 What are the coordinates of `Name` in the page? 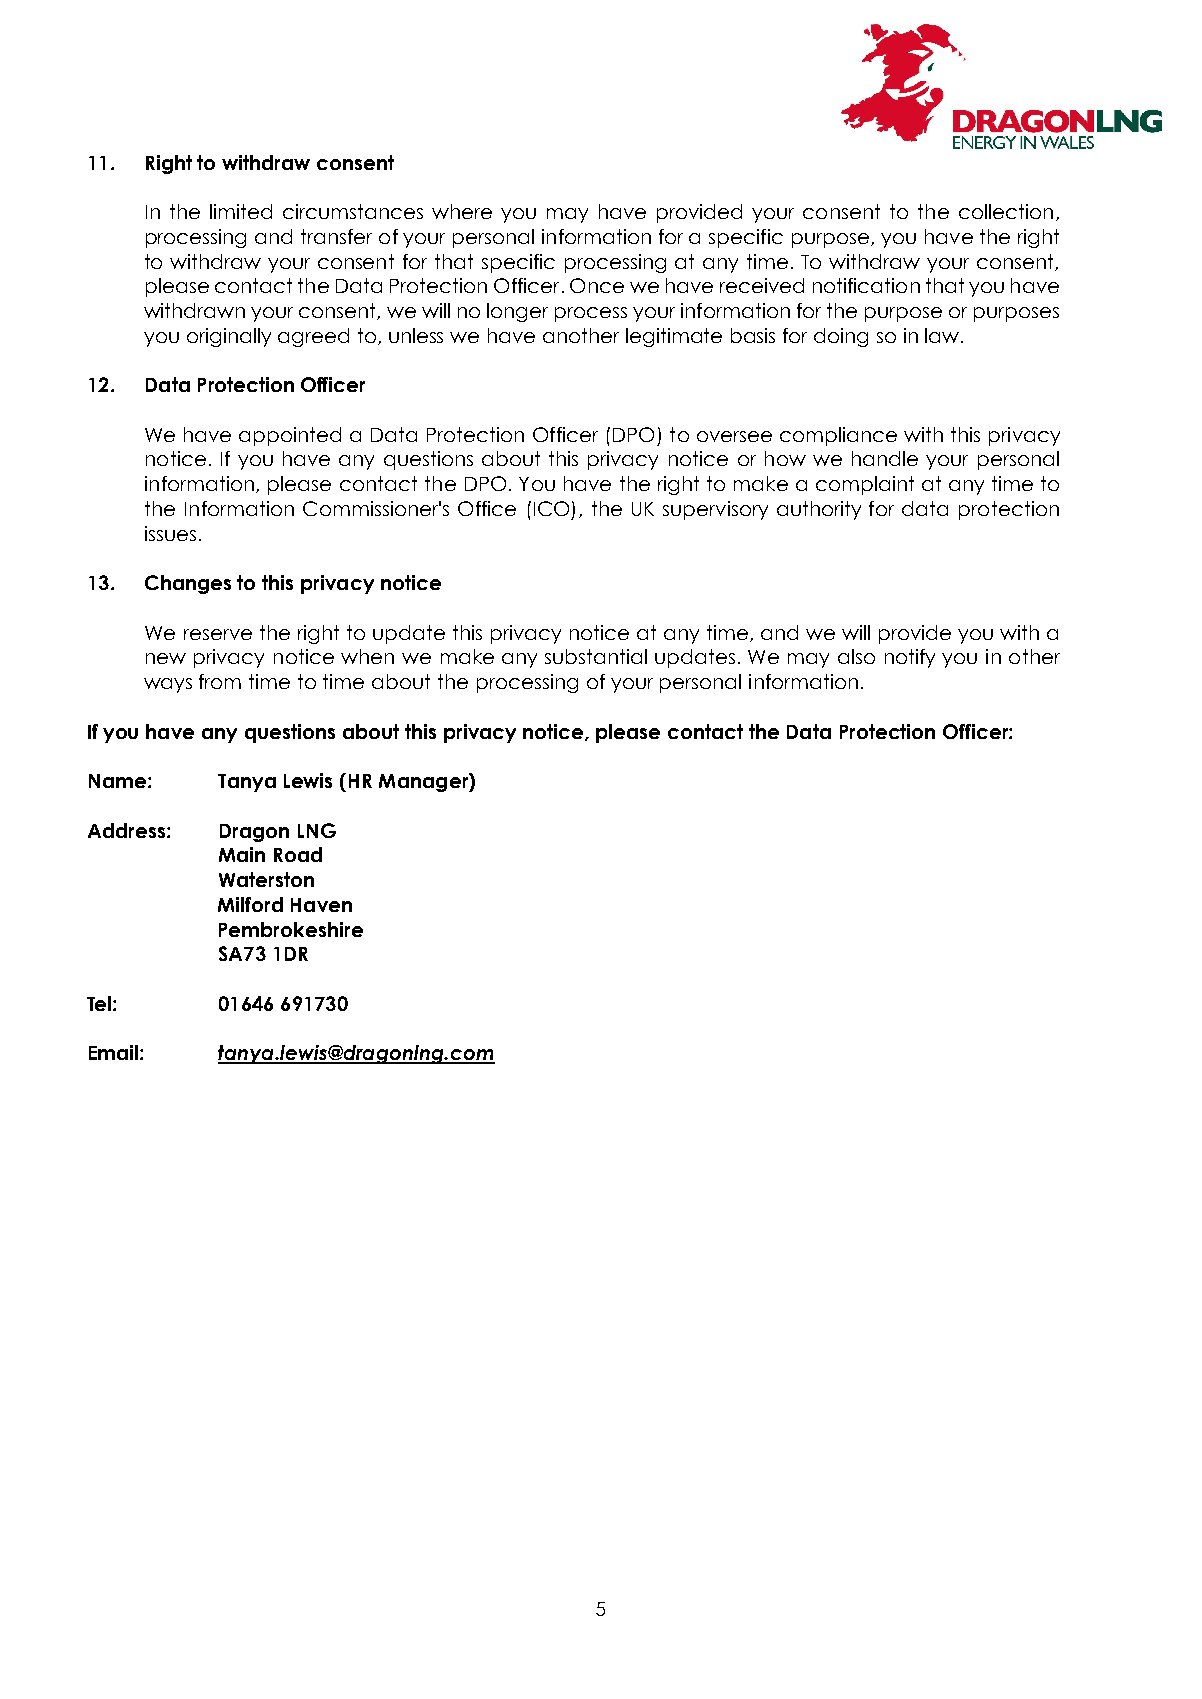 It's located at (119, 781).
